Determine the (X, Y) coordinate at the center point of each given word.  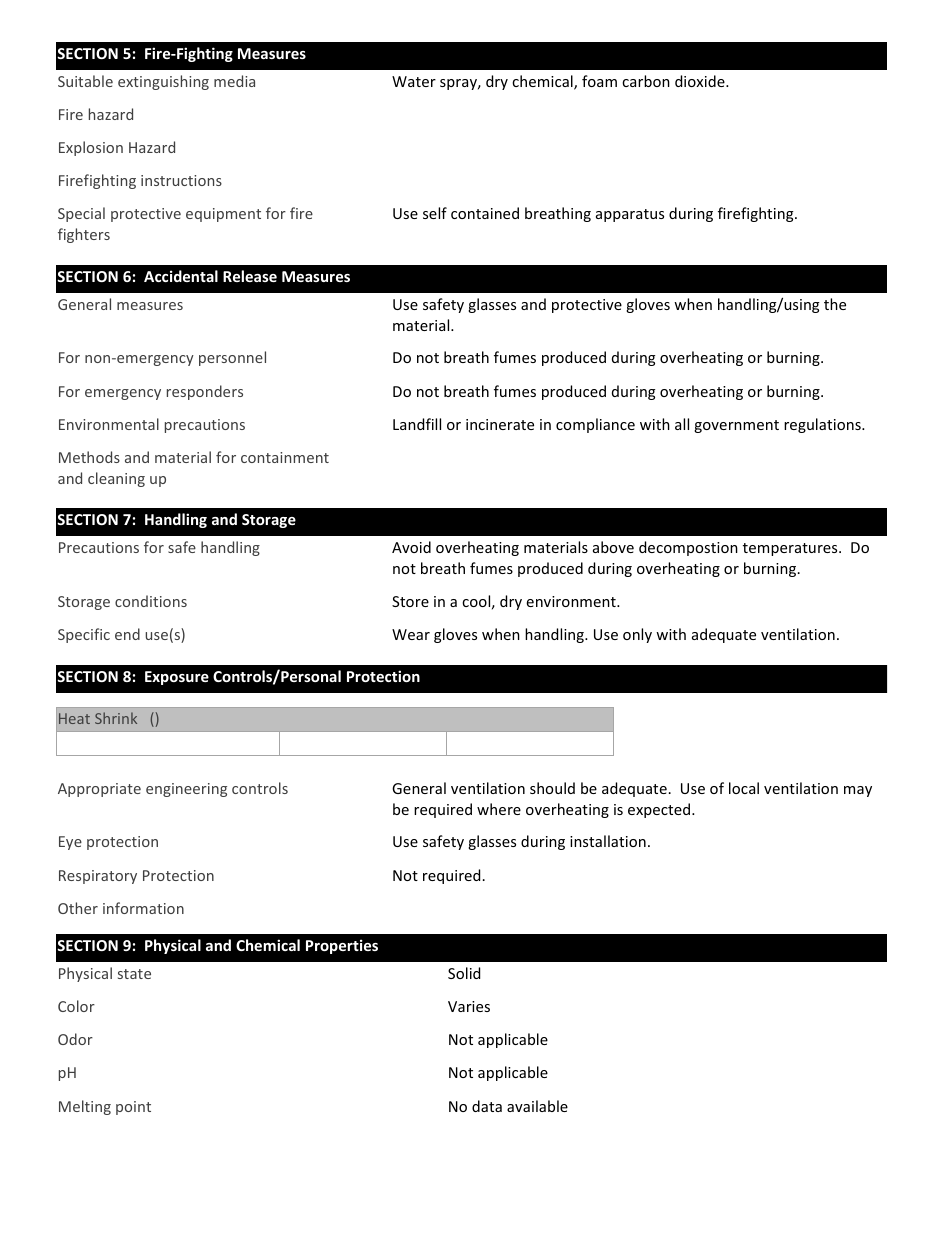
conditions (151, 601)
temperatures (791, 549)
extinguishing (163, 82)
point (133, 1108)
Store (410, 601)
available (537, 1106)
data (487, 1106)
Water (414, 81)
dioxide (701, 81)
